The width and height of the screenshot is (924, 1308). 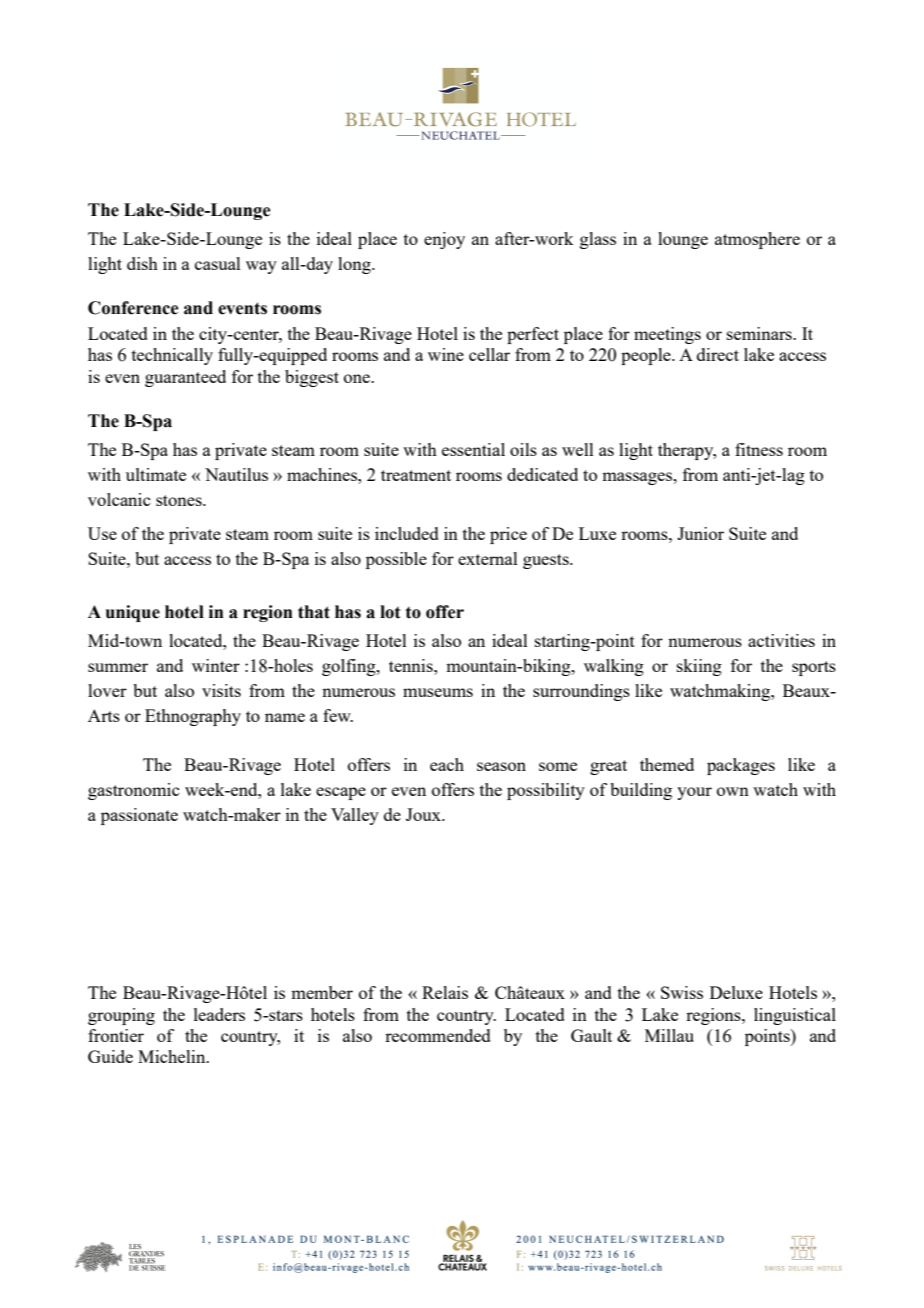 I want to click on leaders, so click(x=219, y=1014).
